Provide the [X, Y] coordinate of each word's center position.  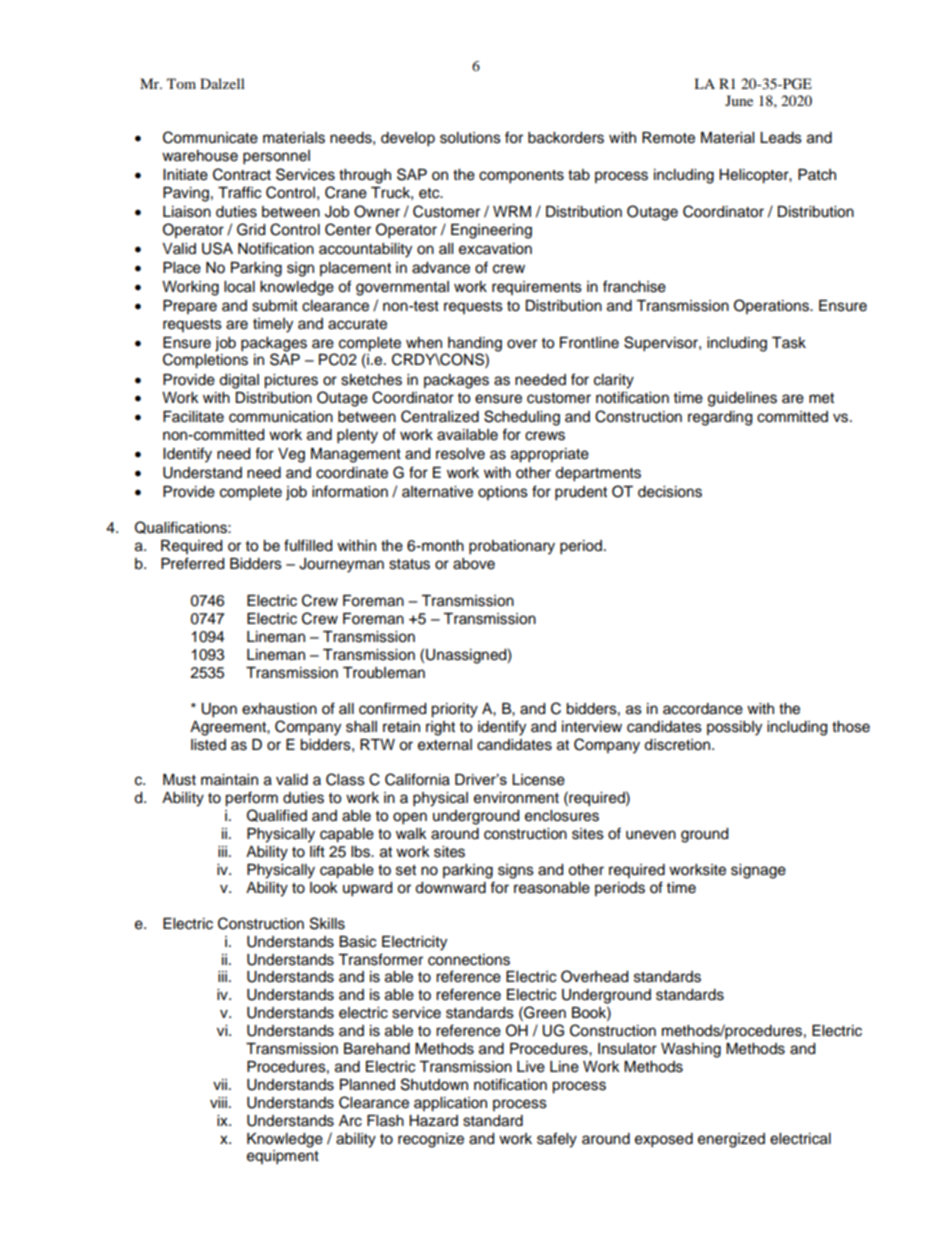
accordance [703, 709]
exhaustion [279, 709]
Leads [781, 138]
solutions [470, 138]
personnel [276, 157]
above [474, 564]
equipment [283, 1157]
